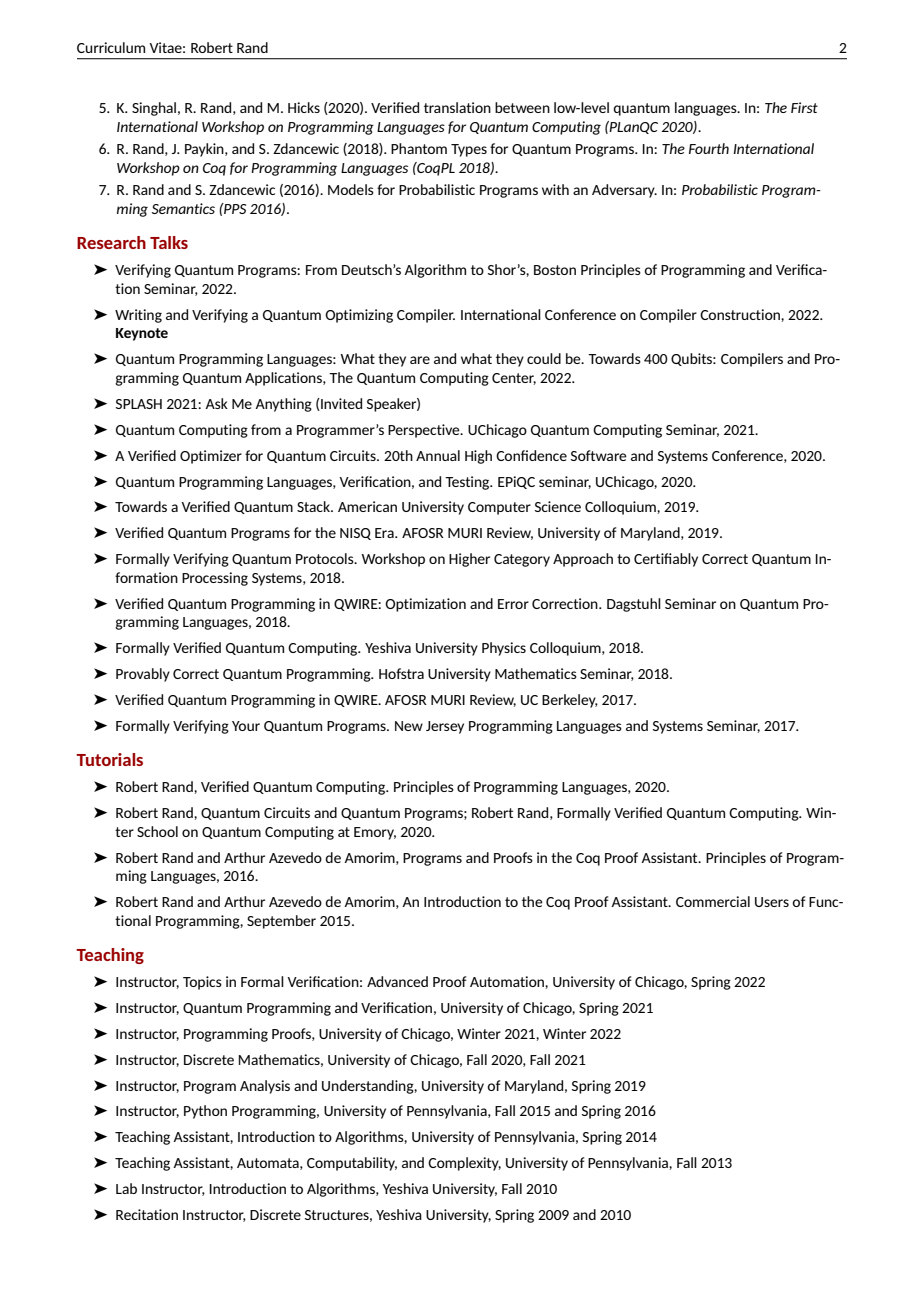 This screenshot has height=1308, width=924. I want to click on Commercial, so click(713, 901).
